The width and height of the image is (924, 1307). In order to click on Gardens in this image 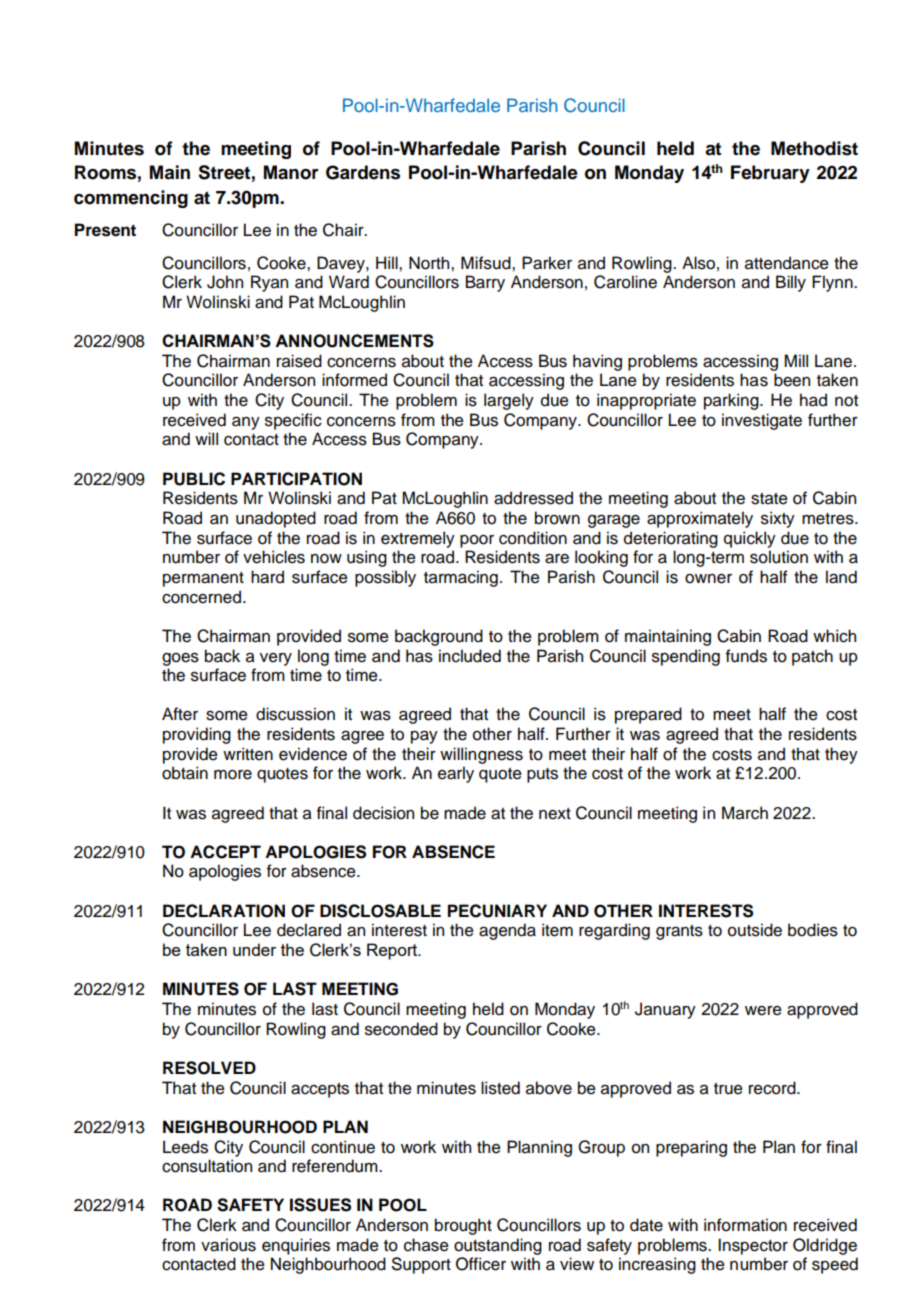, I will do `click(363, 172)`.
